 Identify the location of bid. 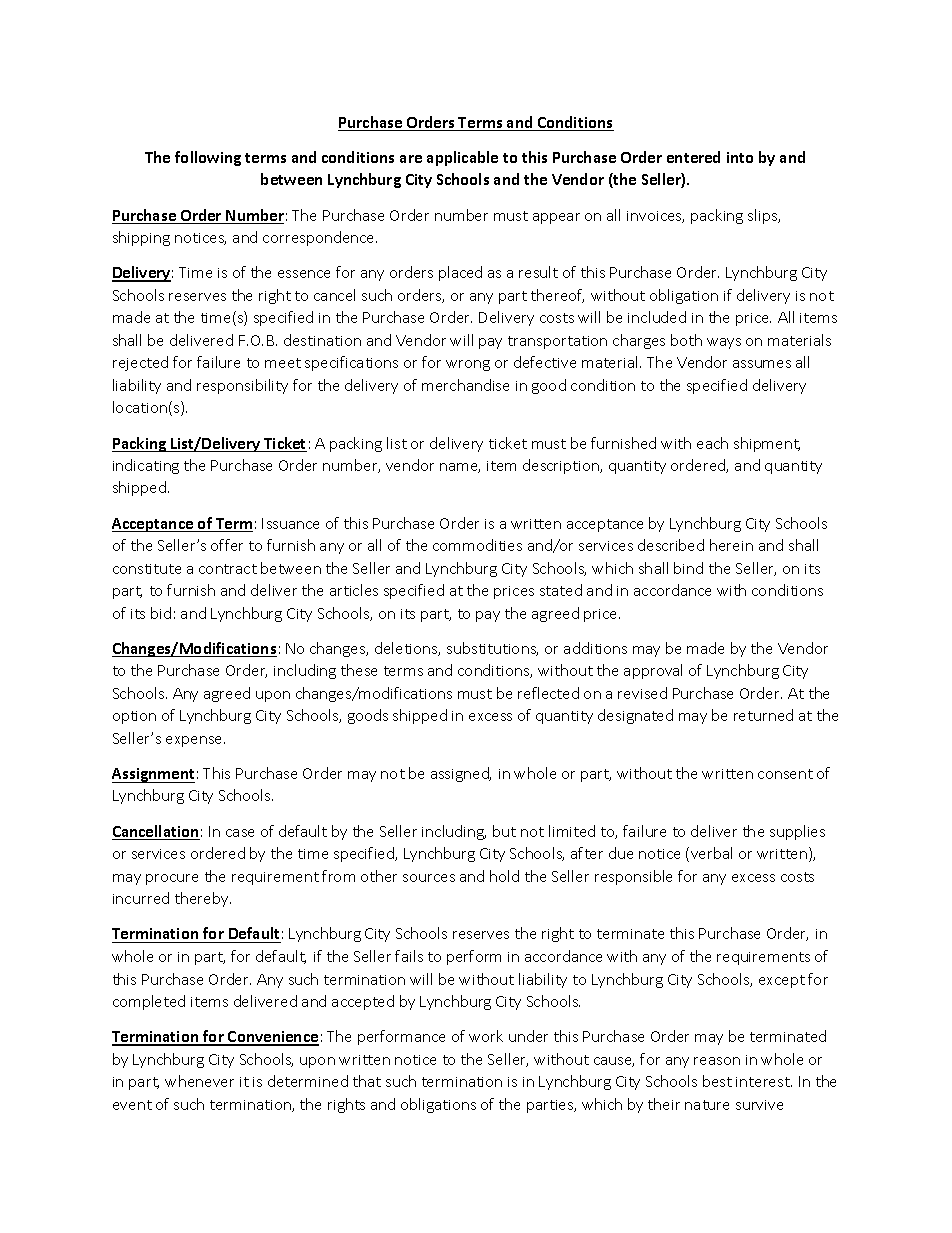
(161, 613).
